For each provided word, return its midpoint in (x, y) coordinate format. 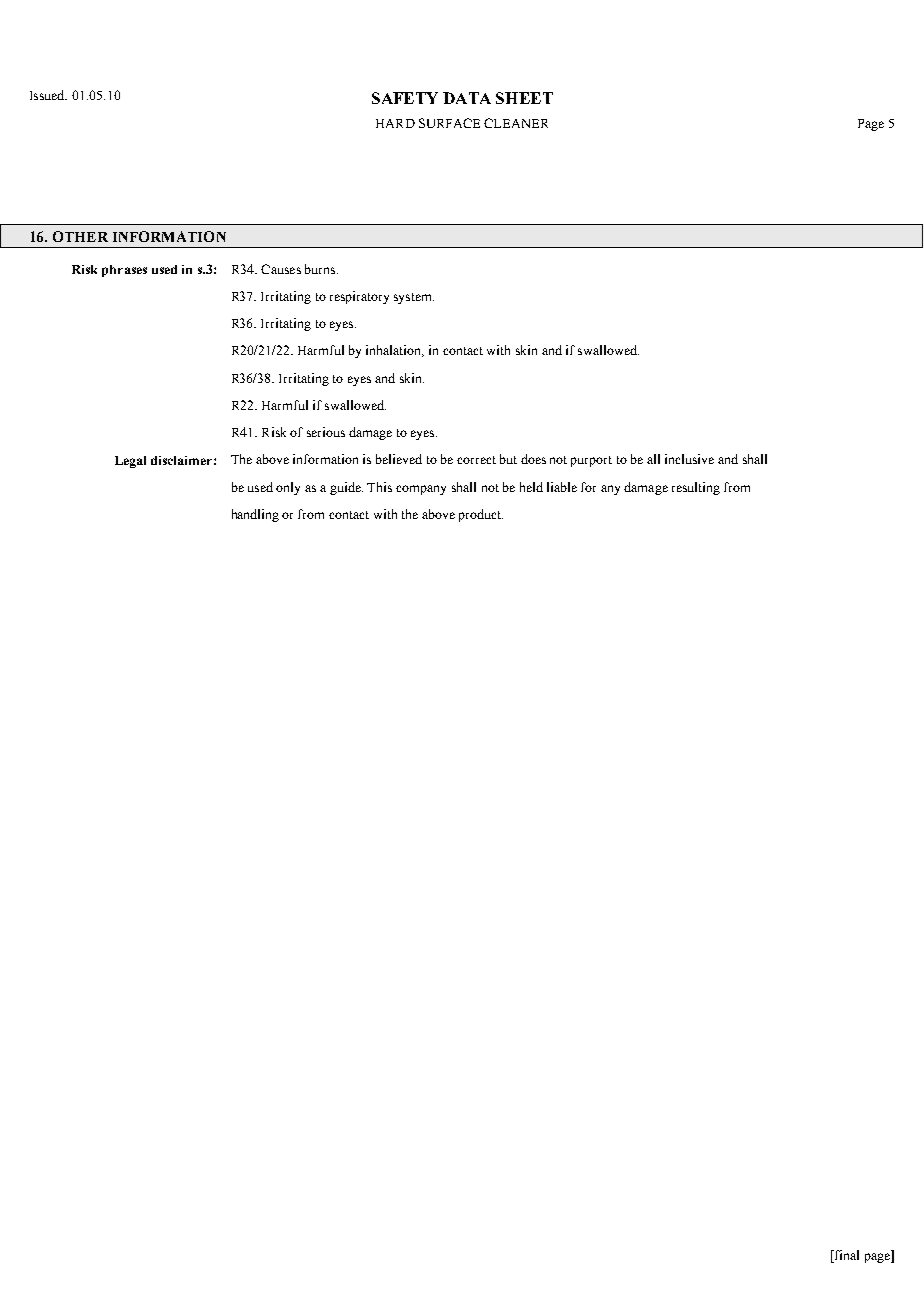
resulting (696, 488)
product (481, 515)
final (846, 1255)
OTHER (80, 236)
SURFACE (449, 123)
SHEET (524, 98)
